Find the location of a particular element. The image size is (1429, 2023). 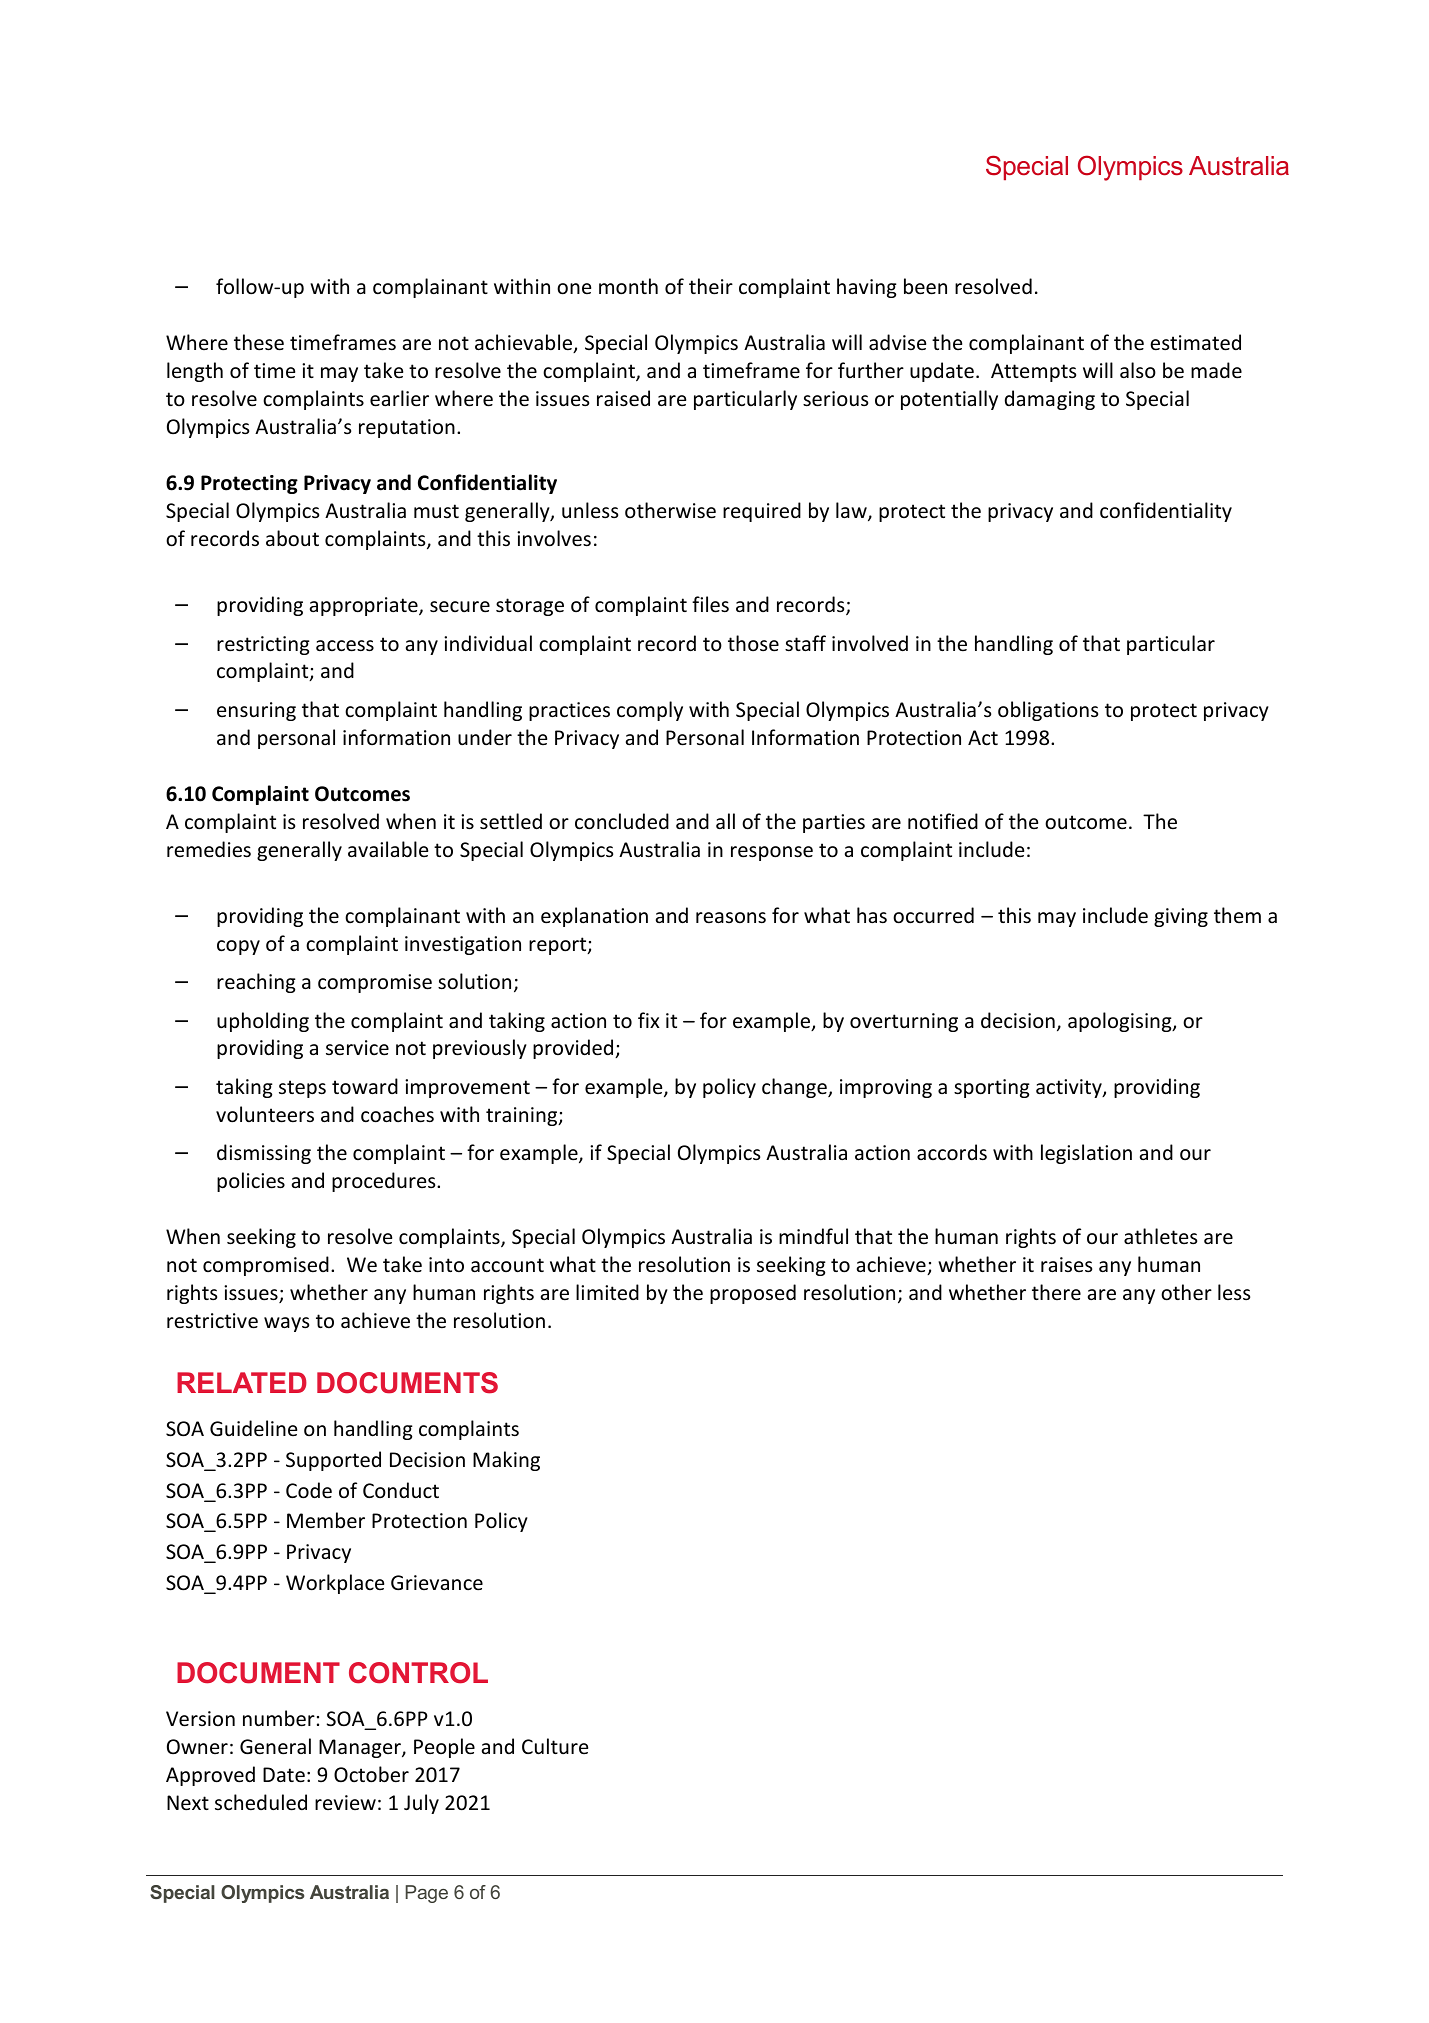

these is located at coordinates (259, 342).
